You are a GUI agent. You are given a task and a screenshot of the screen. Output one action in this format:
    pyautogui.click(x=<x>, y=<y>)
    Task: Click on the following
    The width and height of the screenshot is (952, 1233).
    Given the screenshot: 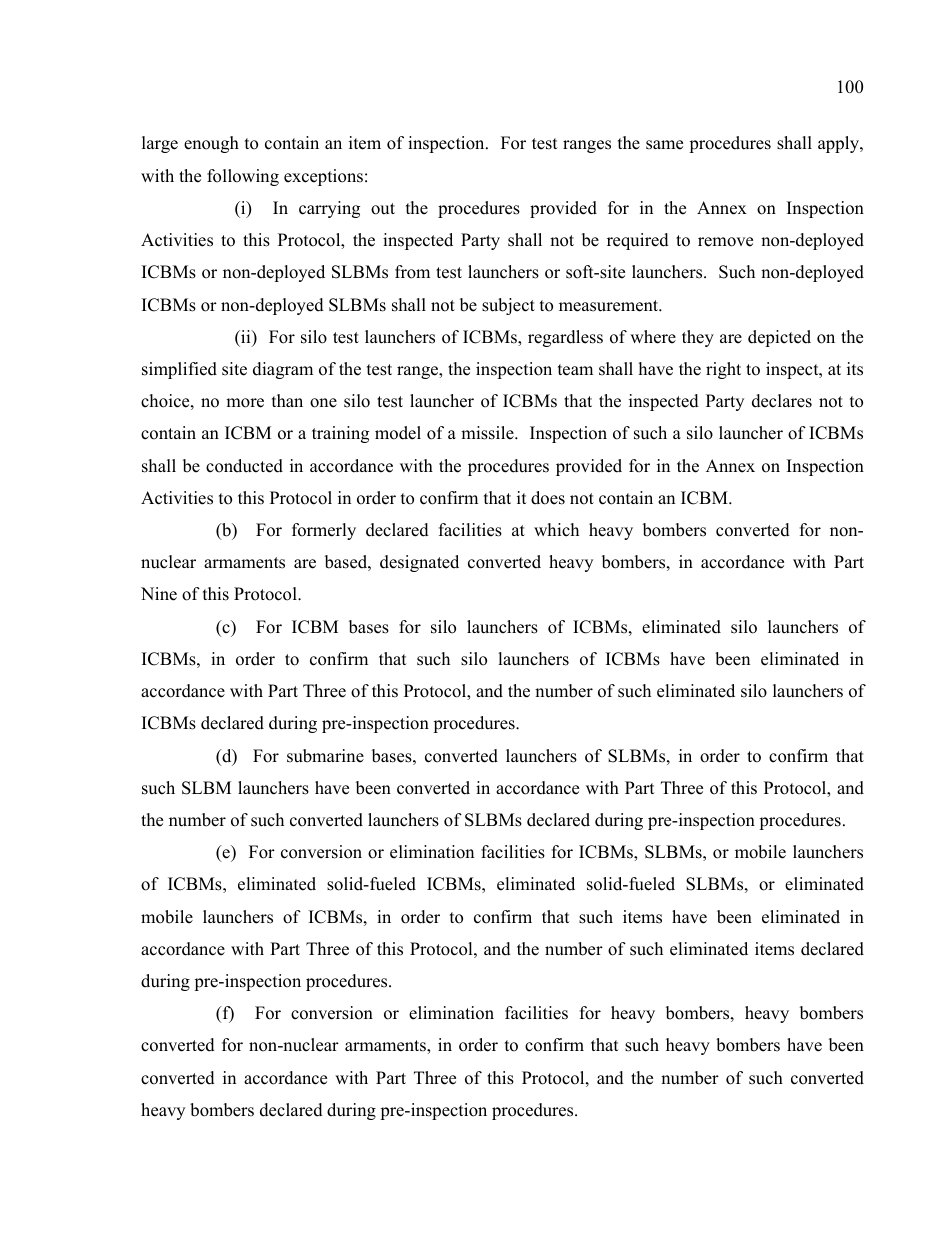 What is the action you would take?
    pyautogui.click(x=243, y=177)
